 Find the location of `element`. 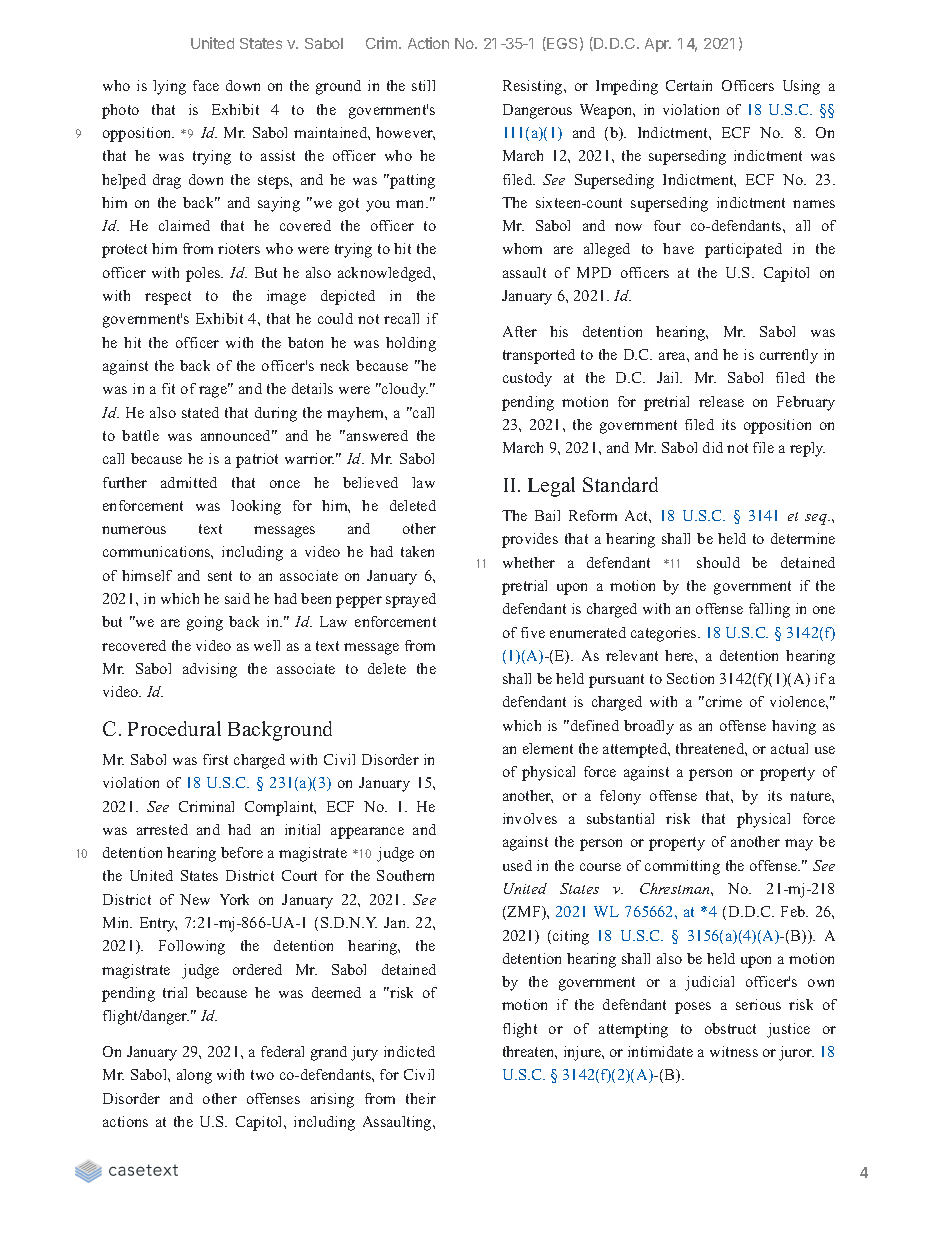

element is located at coordinates (548, 748).
